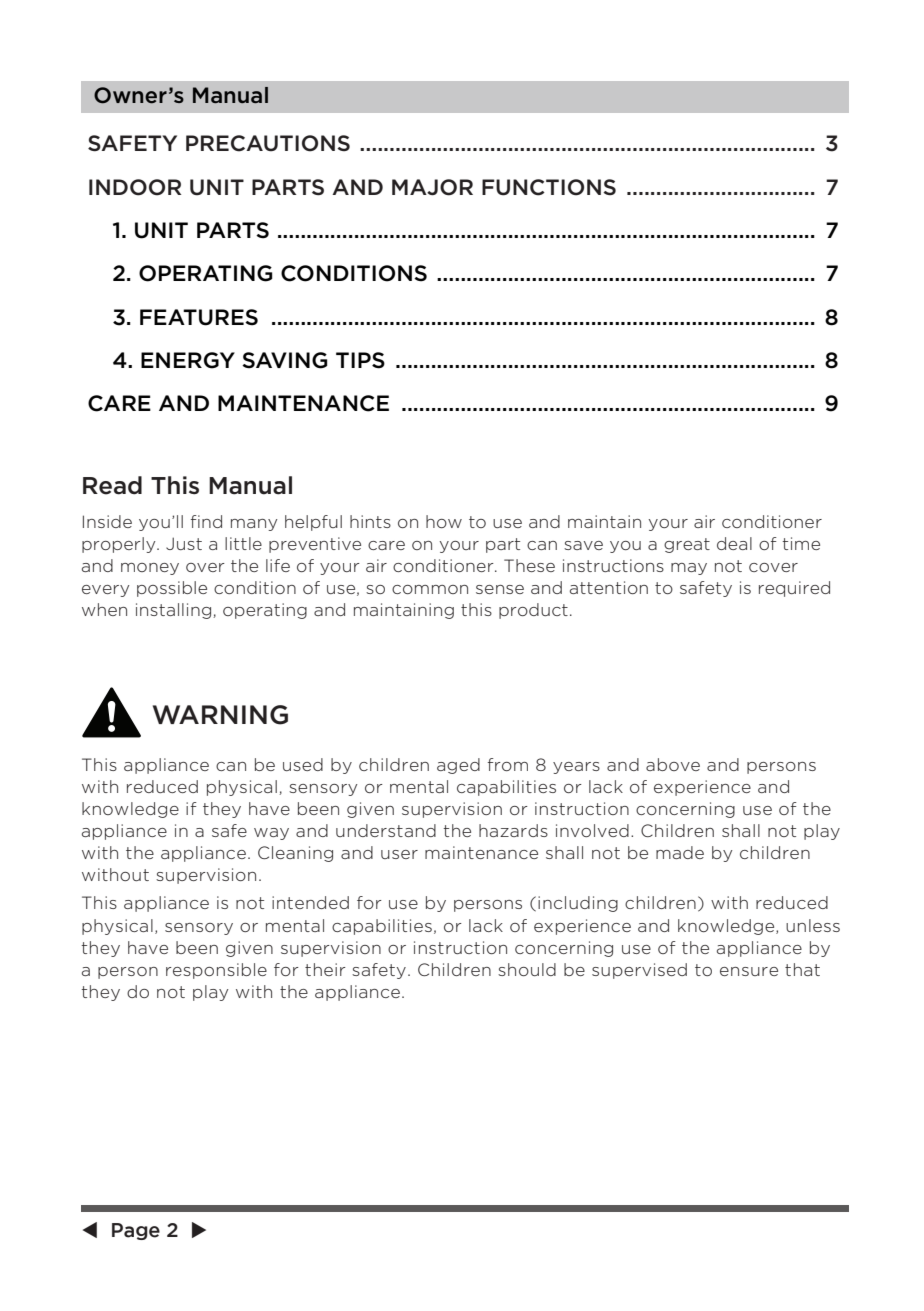 The image size is (924, 1311). I want to click on ensure, so click(749, 971).
